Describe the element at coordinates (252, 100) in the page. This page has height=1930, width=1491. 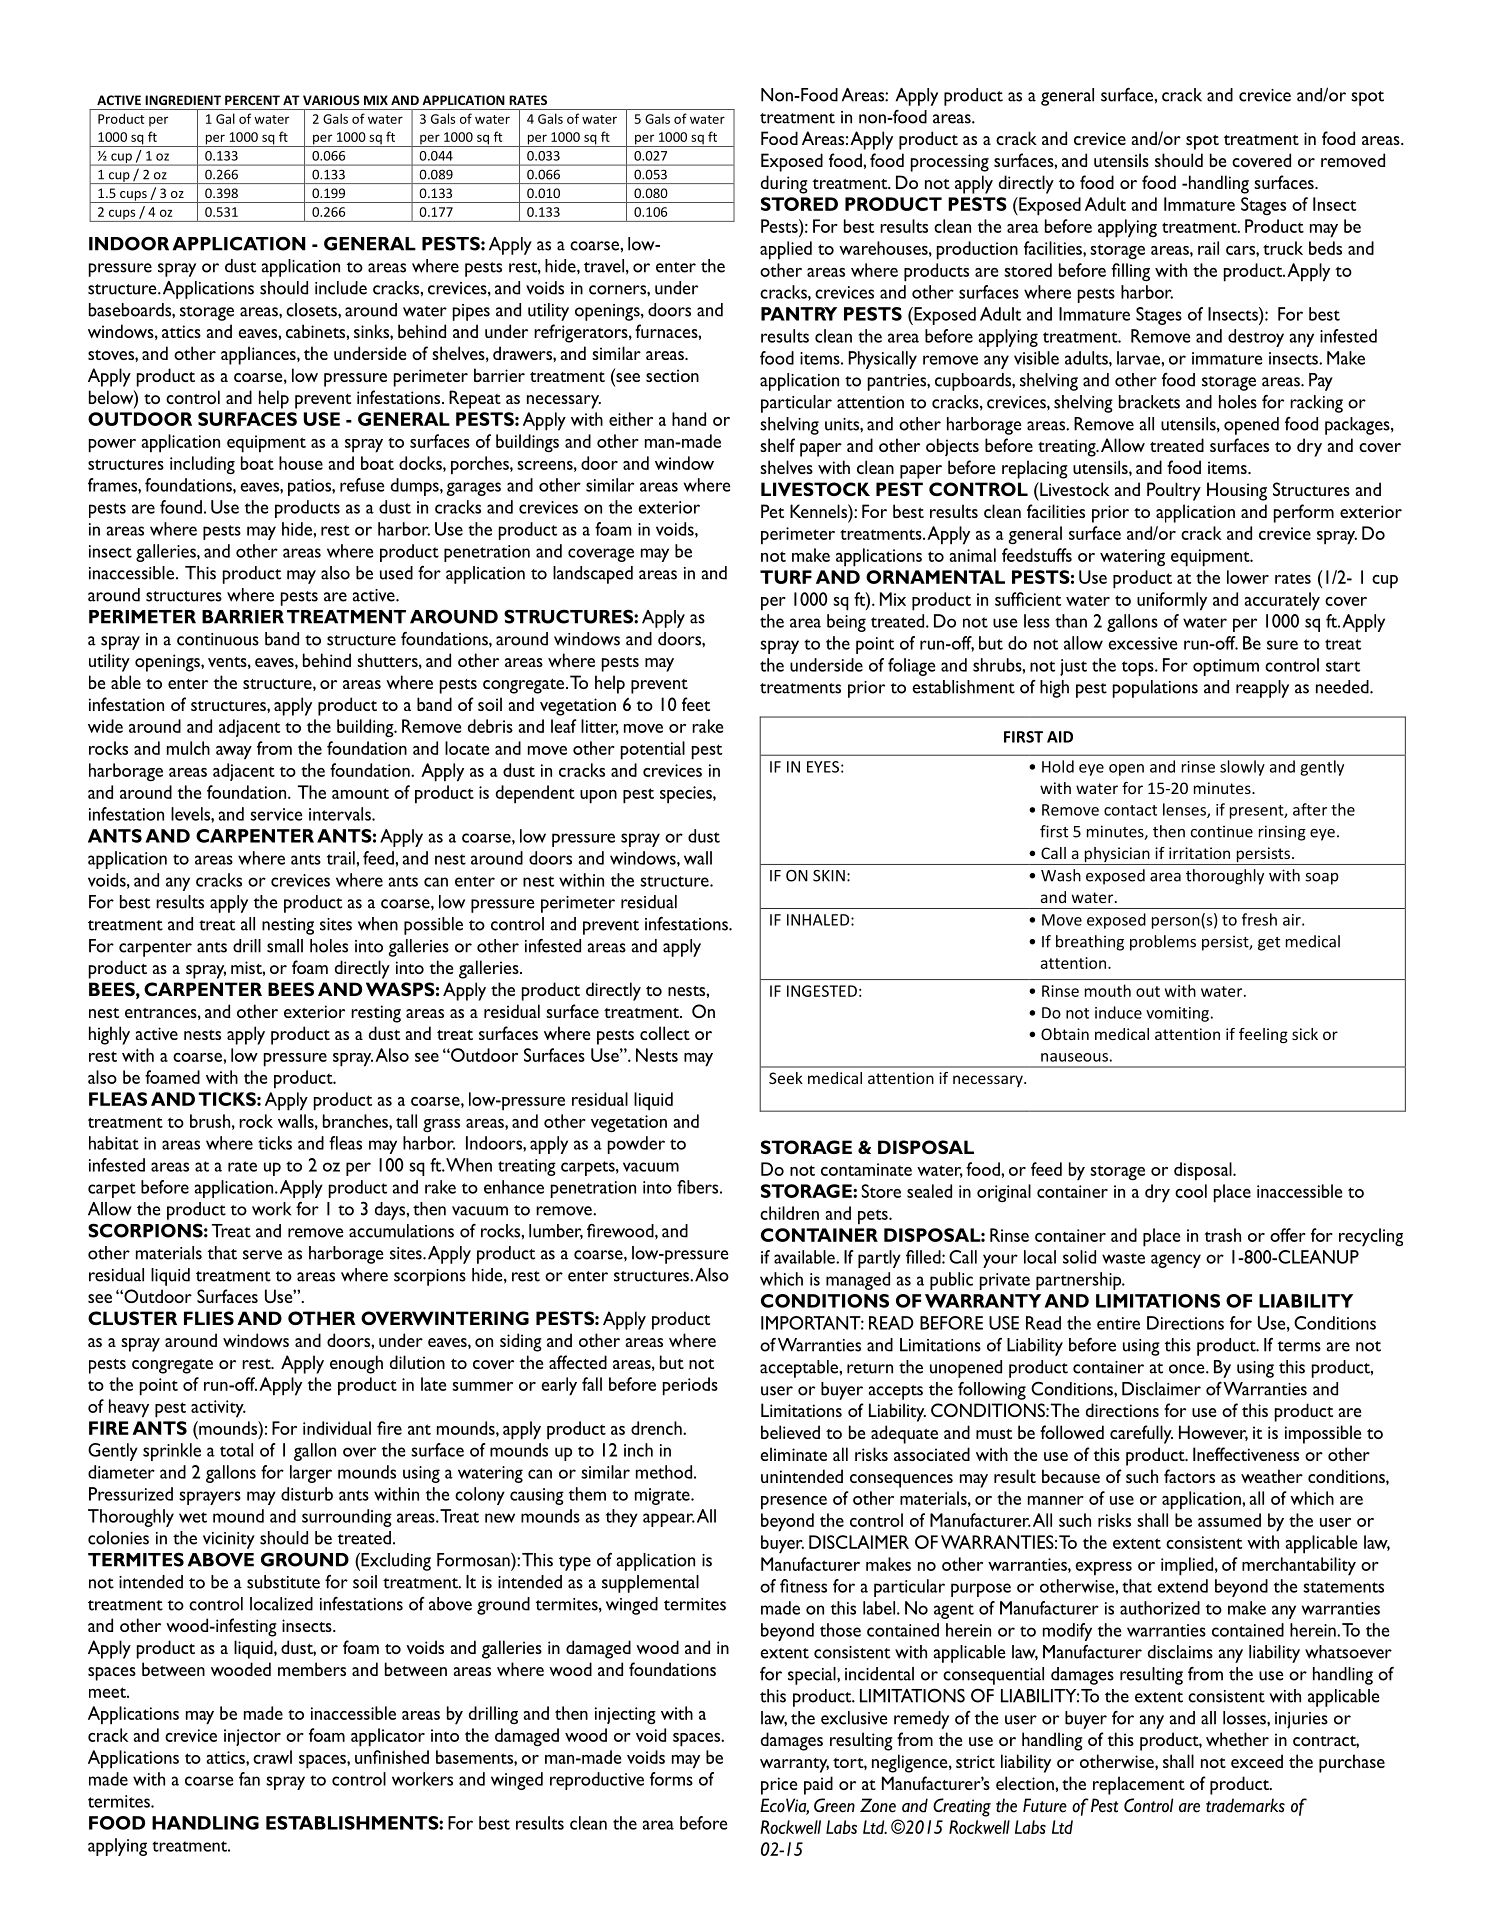
I see `PERCENT` at that location.
